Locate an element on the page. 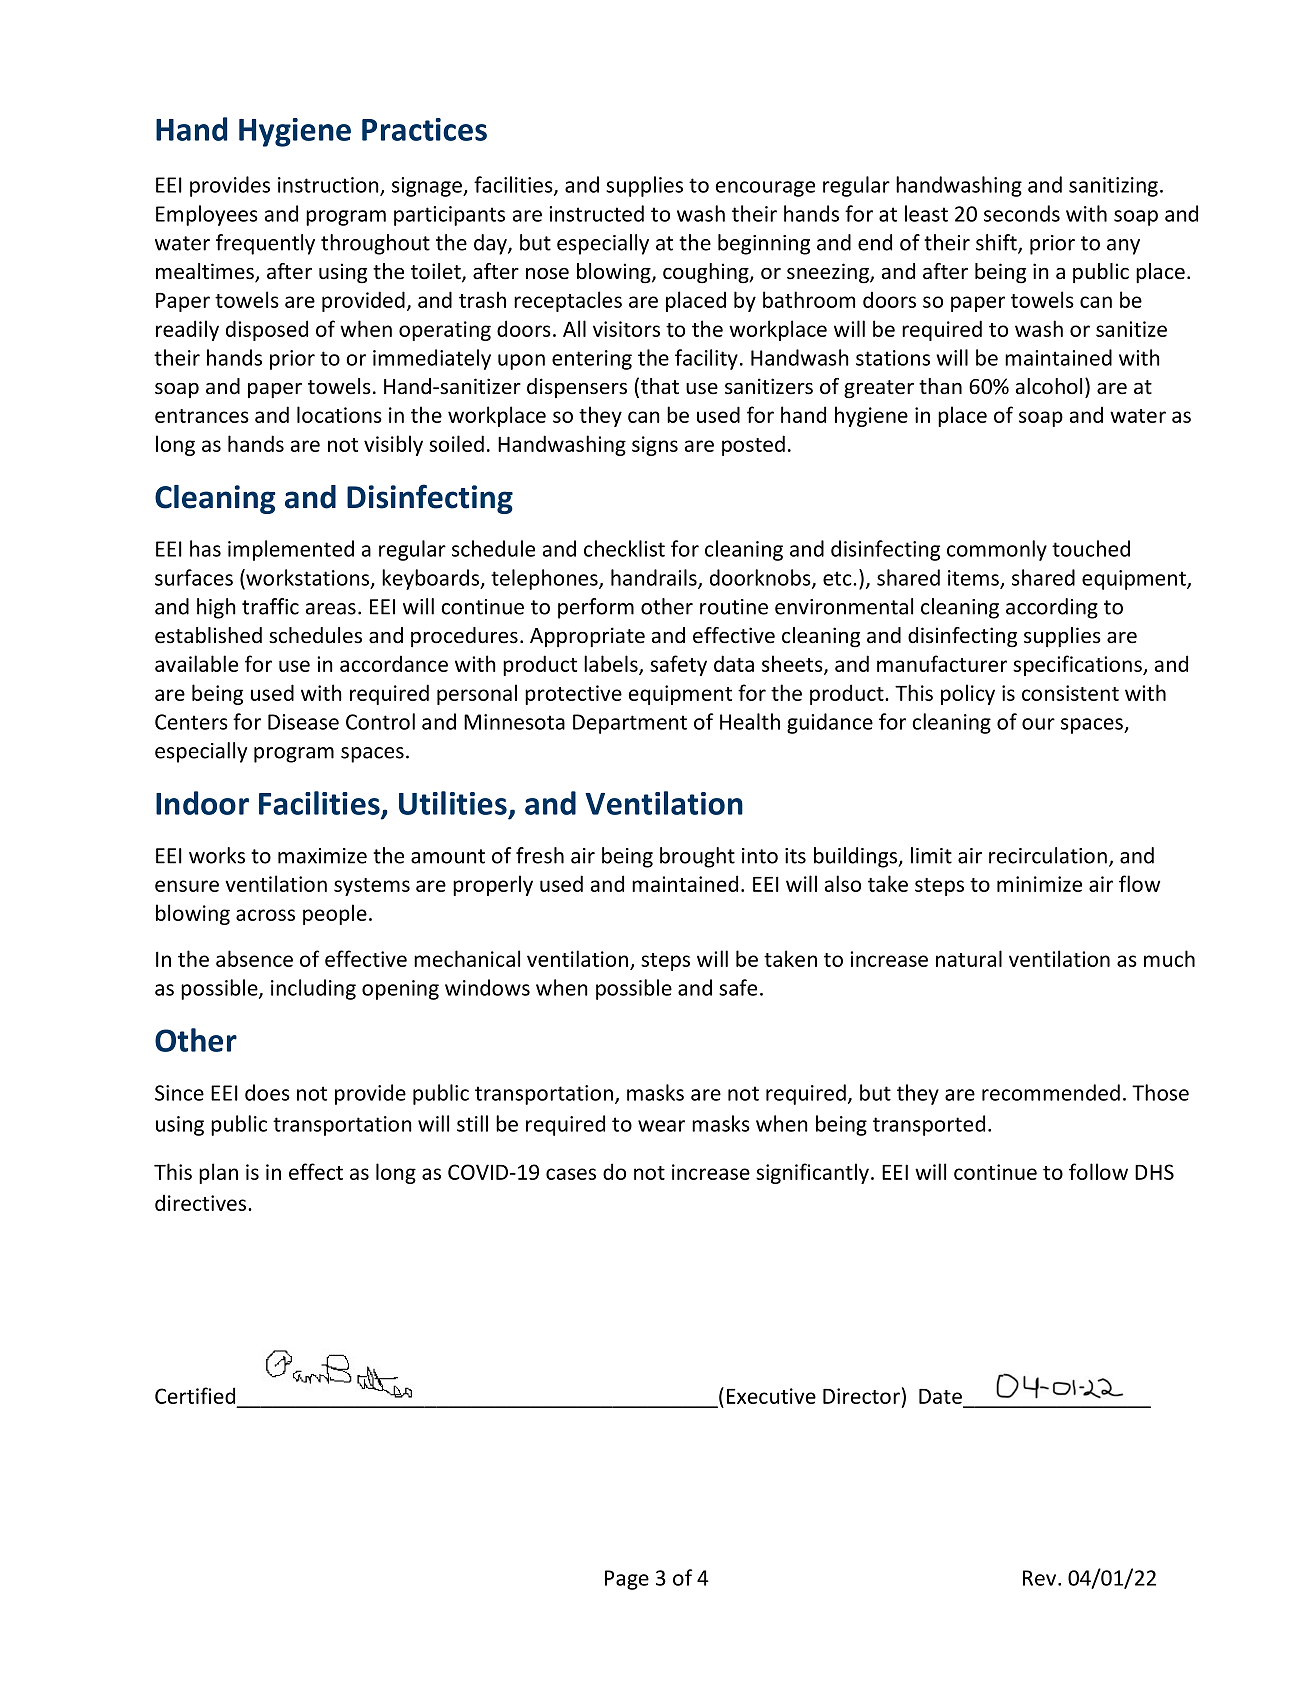 This image has height=1698, width=1312. recommended is located at coordinates (1051, 1092).
